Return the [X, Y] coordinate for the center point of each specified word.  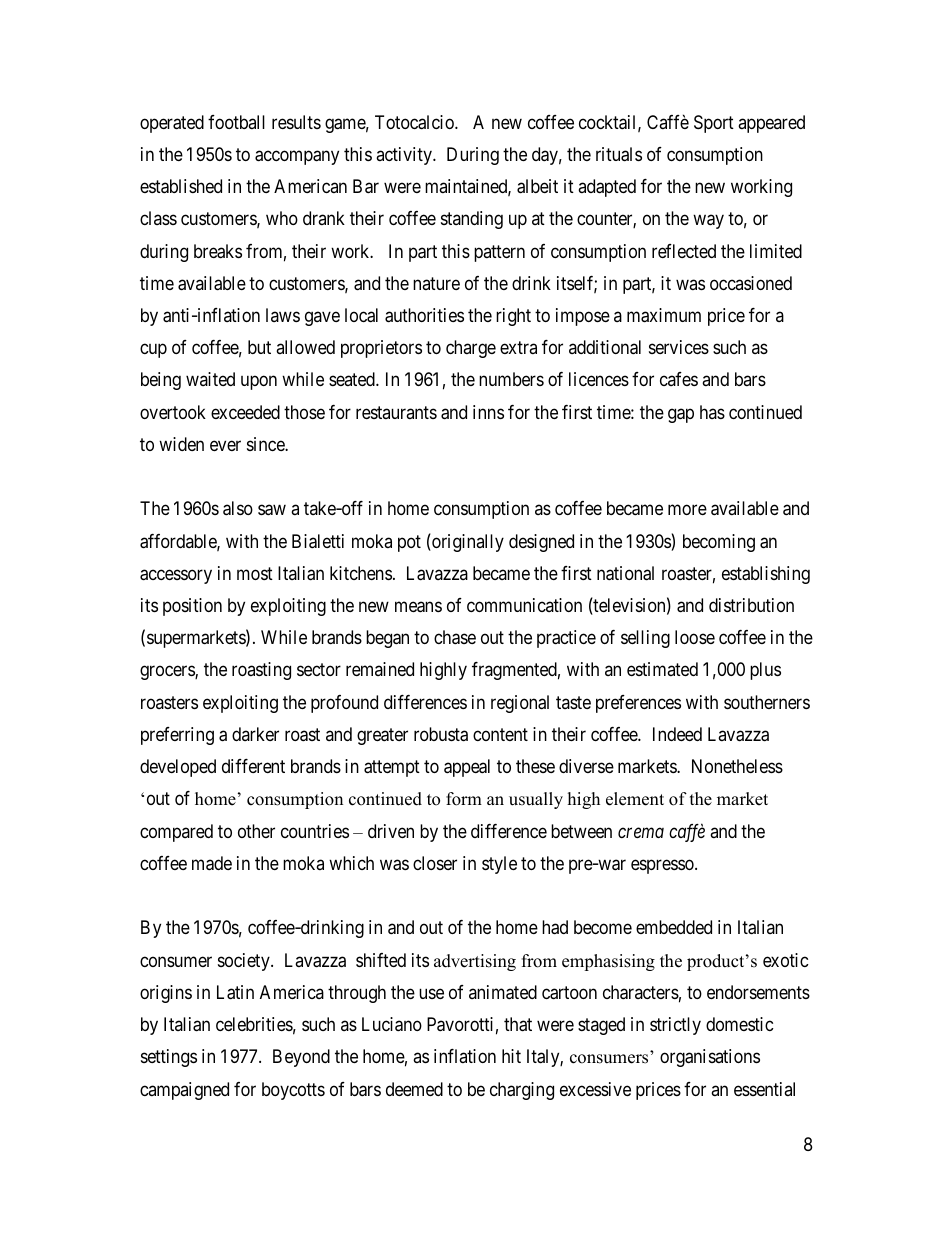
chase [455, 637]
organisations [710, 1058]
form [464, 799]
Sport [714, 124]
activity [405, 156]
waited [210, 379]
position [192, 607]
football [236, 122]
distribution [751, 605]
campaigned [184, 1091]
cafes [679, 379]
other [256, 831]
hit [511, 1056]
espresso [663, 866]
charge [471, 349]
